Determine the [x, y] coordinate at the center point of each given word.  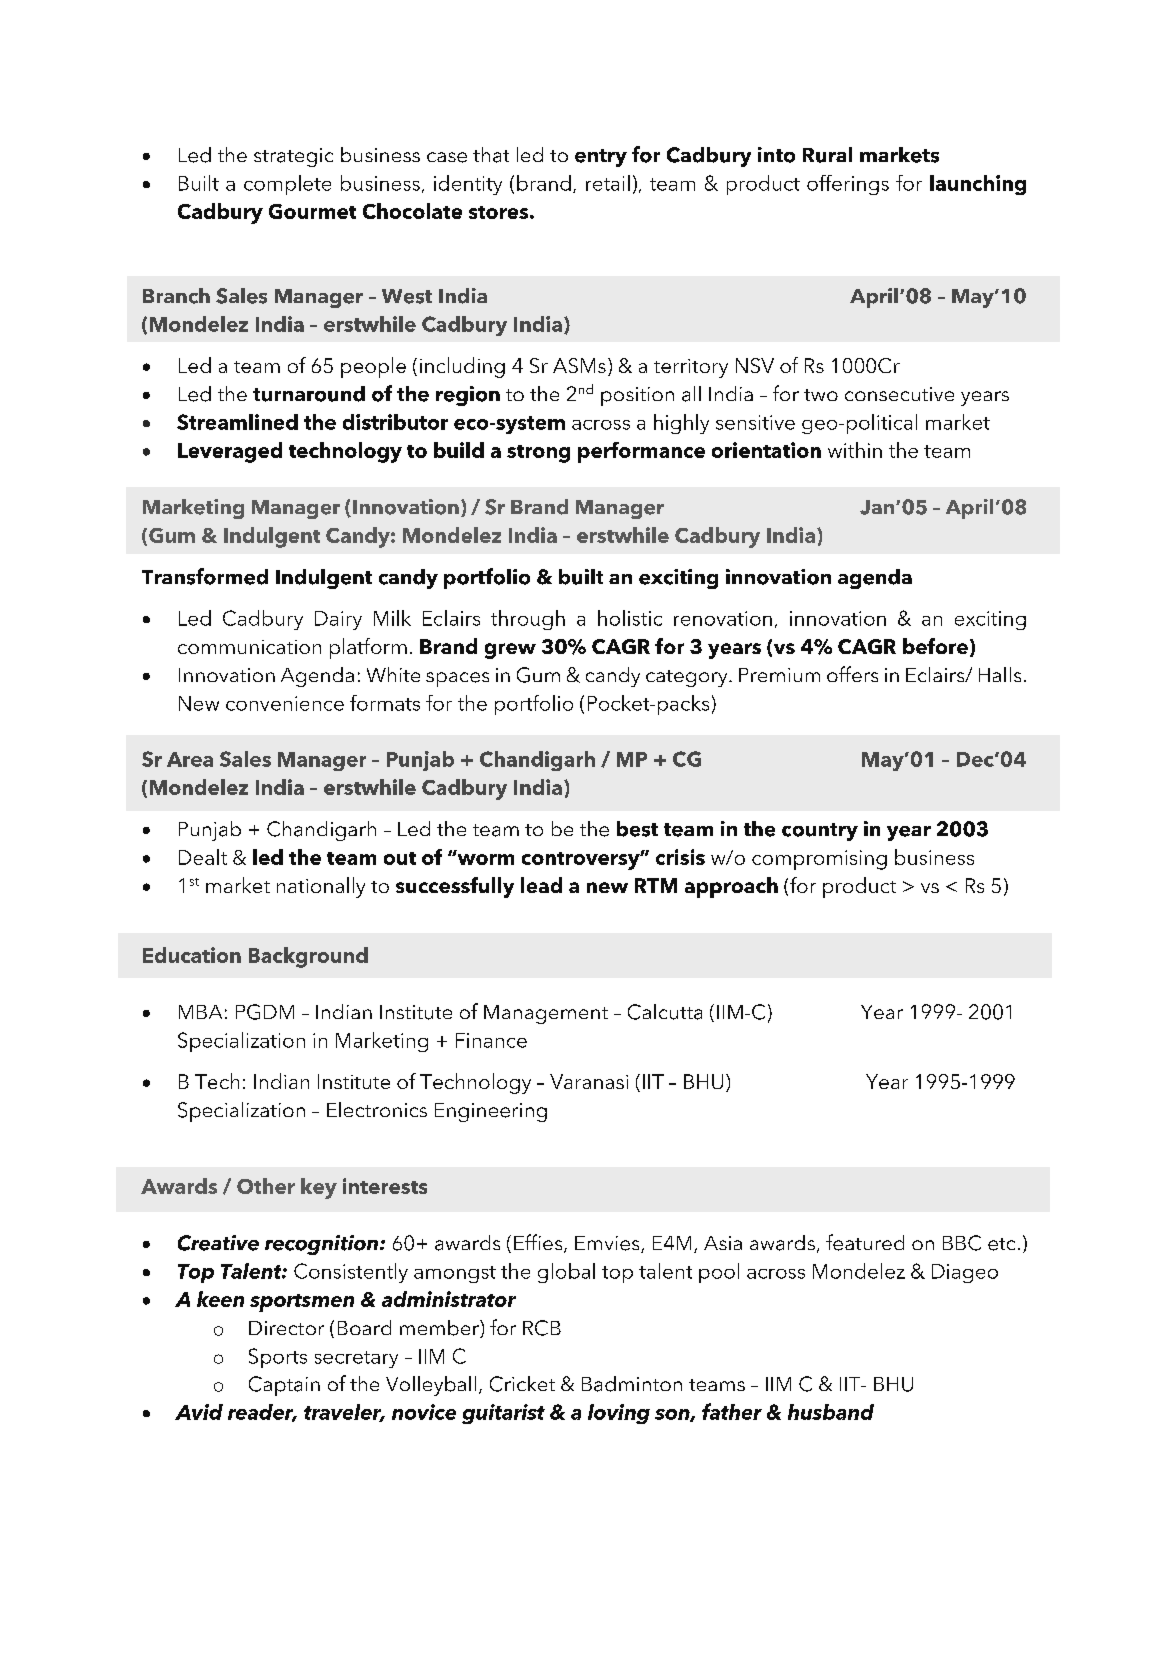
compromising [819, 860]
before [935, 646]
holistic [630, 618]
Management [546, 1014]
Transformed [205, 576]
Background [308, 957]
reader [262, 1413]
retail [608, 183]
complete [287, 185]
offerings [848, 185]
